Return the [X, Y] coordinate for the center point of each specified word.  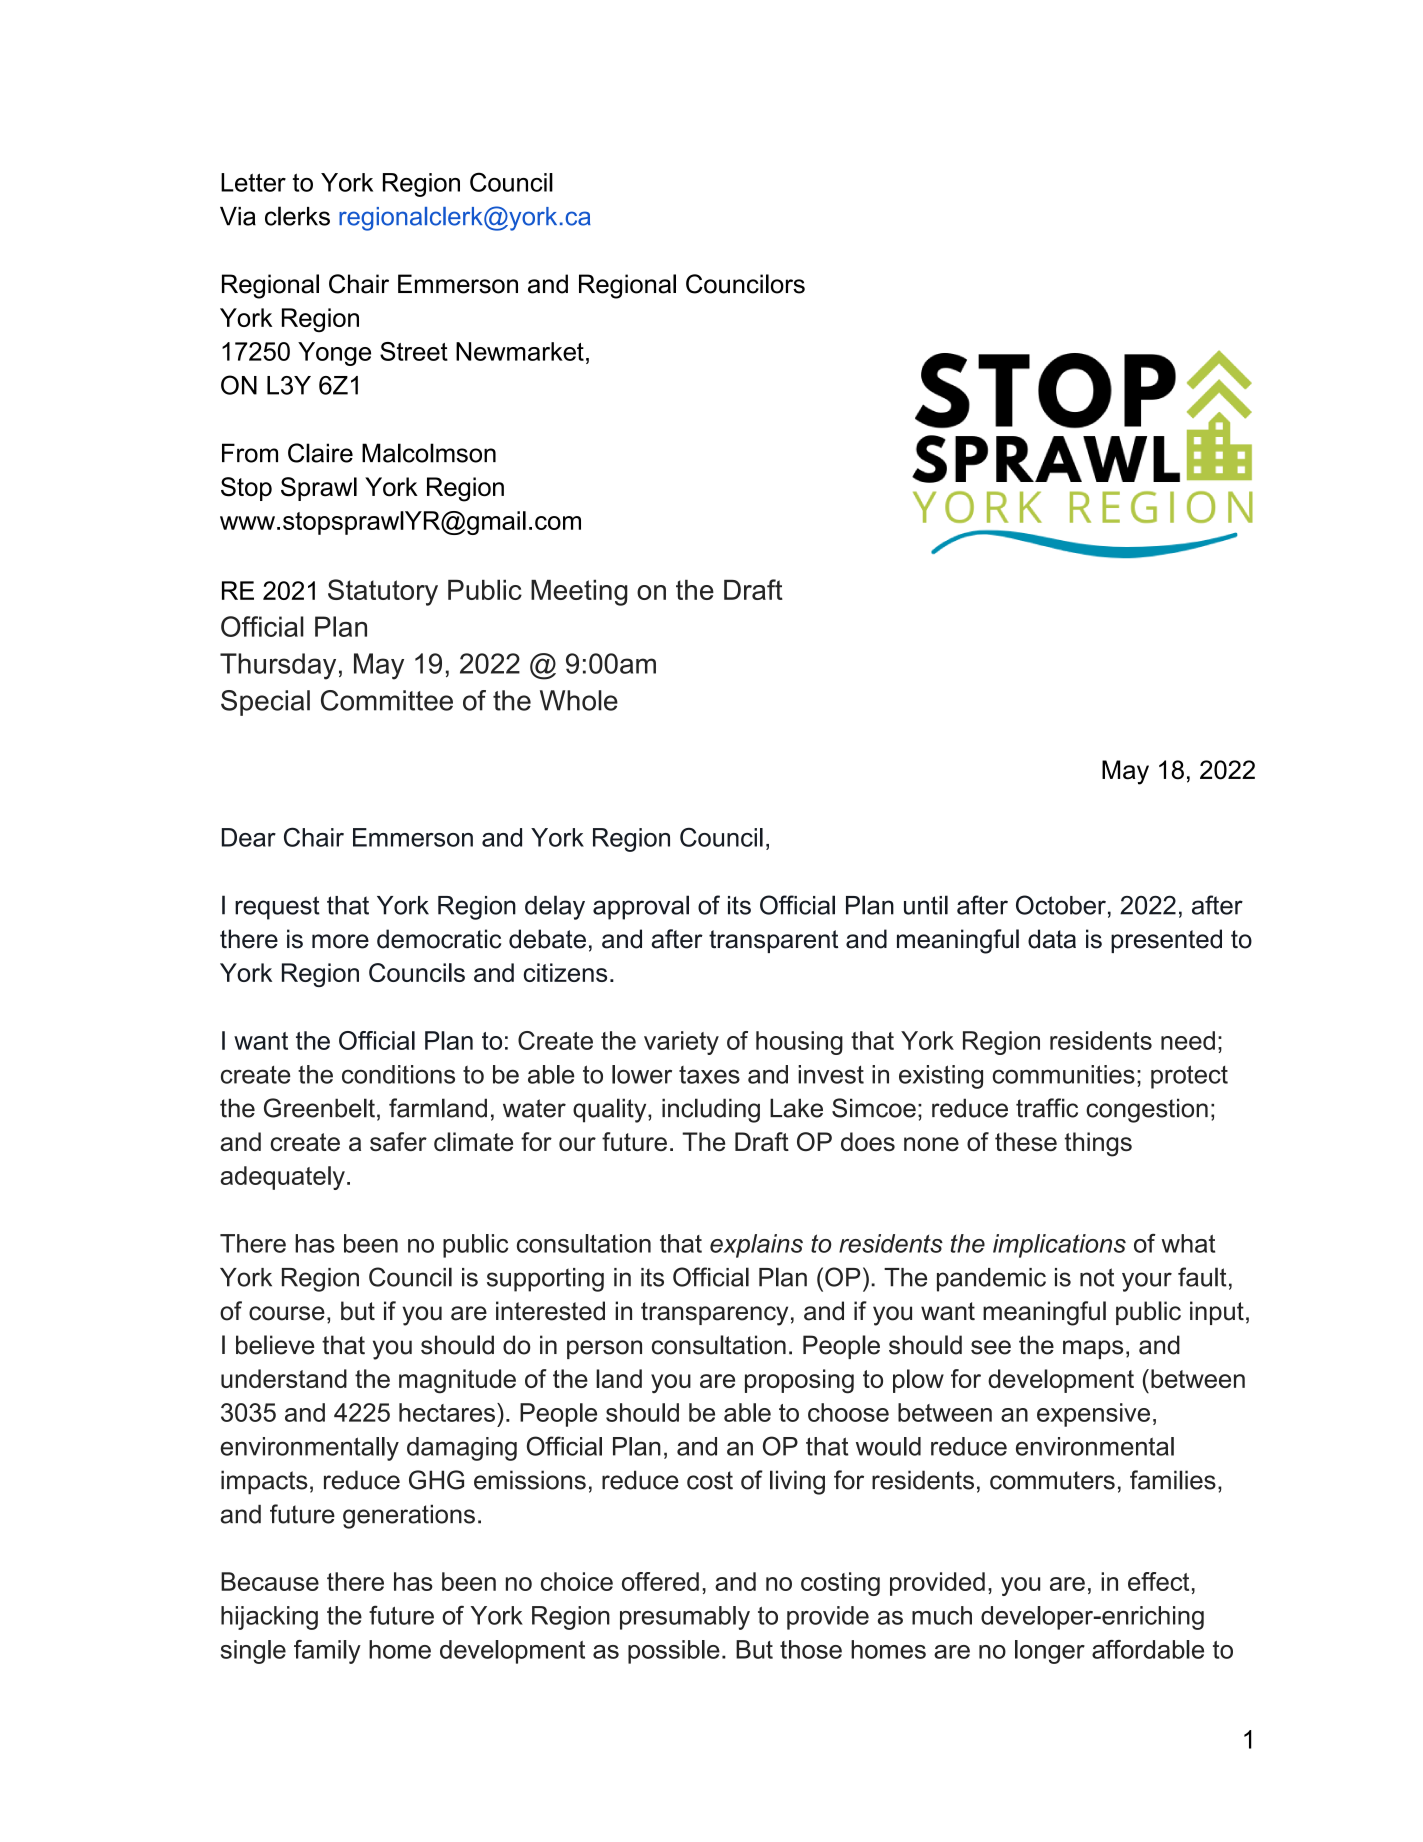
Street [414, 351]
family [327, 1652]
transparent [773, 941]
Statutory [383, 592]
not [1097, 1277]
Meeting [579, 593]
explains [756, 1246]
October [1061, 905]
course [287, 1313]
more [340, 941]
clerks [297, 216]
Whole [579, 700]
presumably [685, 1618]
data [1052, 939]
